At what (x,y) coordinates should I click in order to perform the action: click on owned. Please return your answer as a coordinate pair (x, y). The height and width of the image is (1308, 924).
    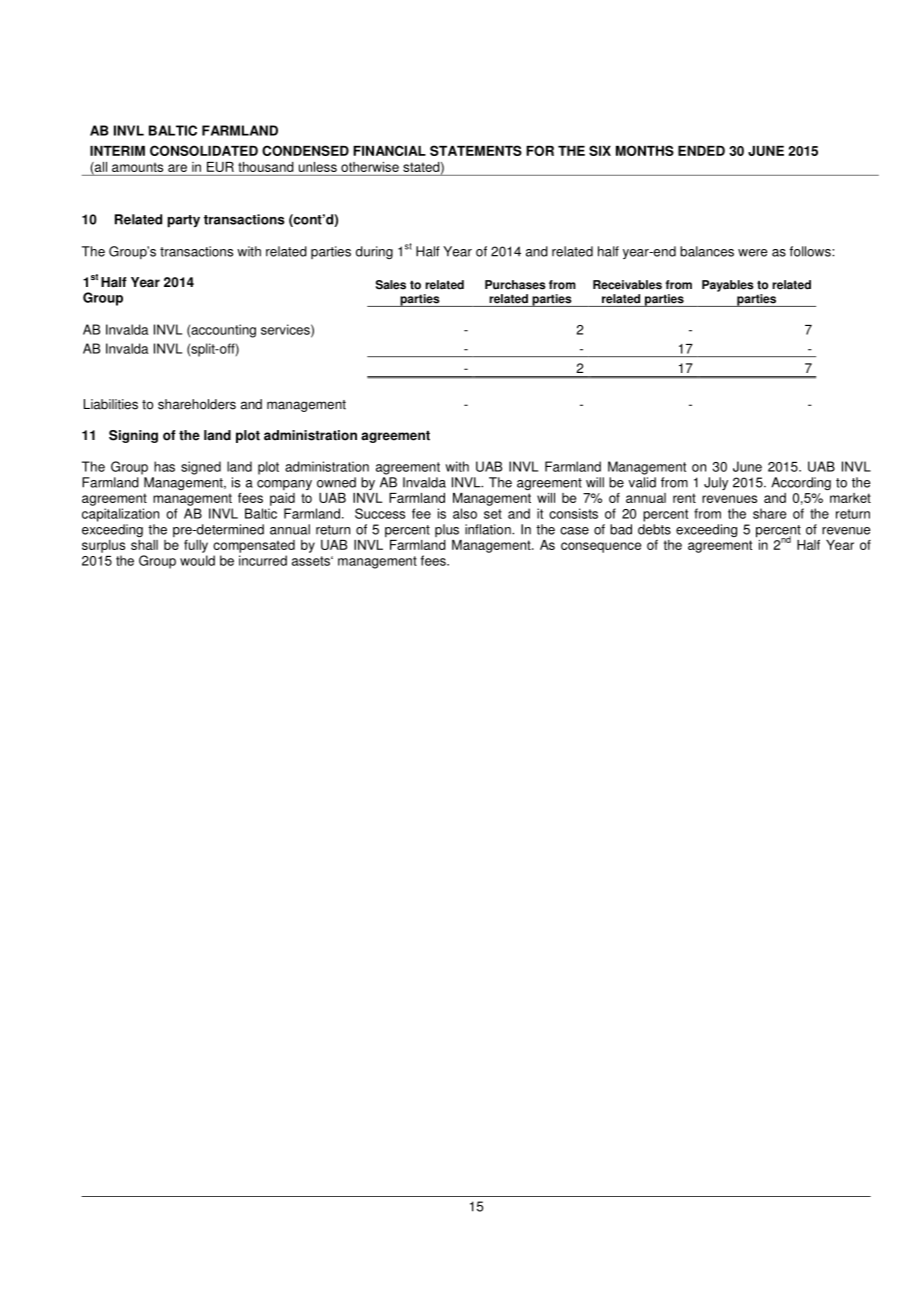
    Looking at the image, I should click on (336, 482).
